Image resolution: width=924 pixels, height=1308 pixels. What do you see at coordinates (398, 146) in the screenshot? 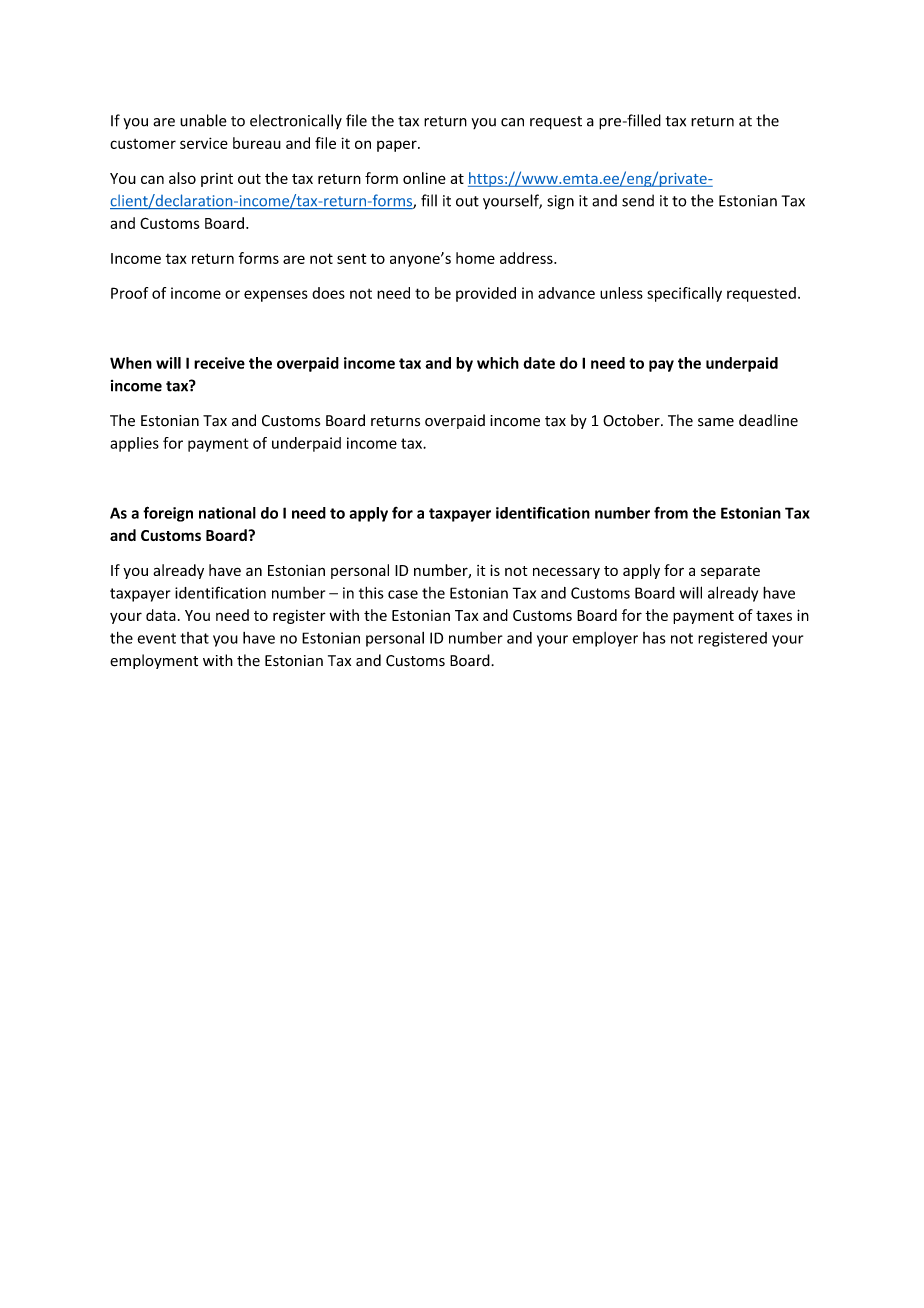
I see `paper` at bounding box center [398, 146].
